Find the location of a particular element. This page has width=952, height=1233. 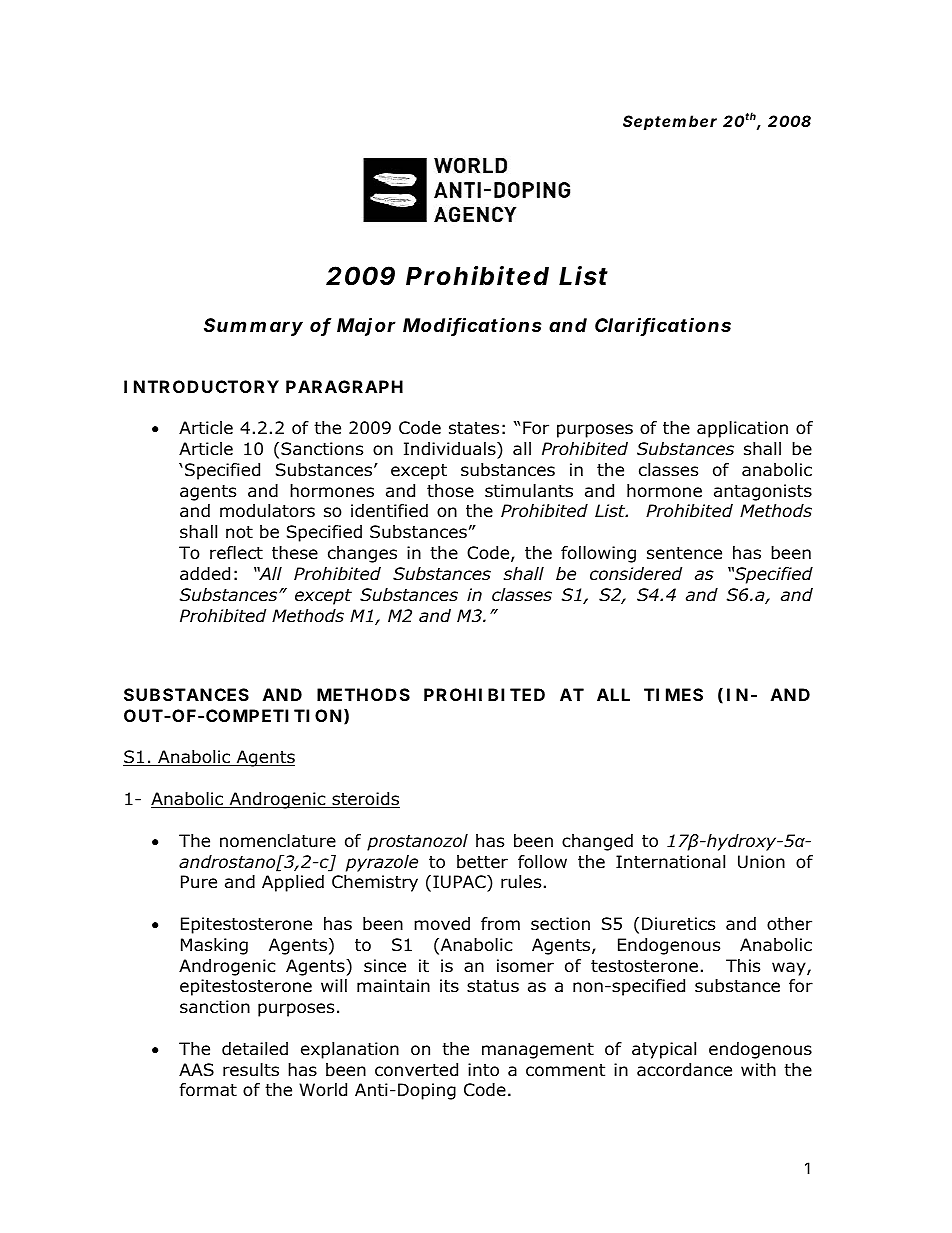

into is located at coordinates (483, 1070).
